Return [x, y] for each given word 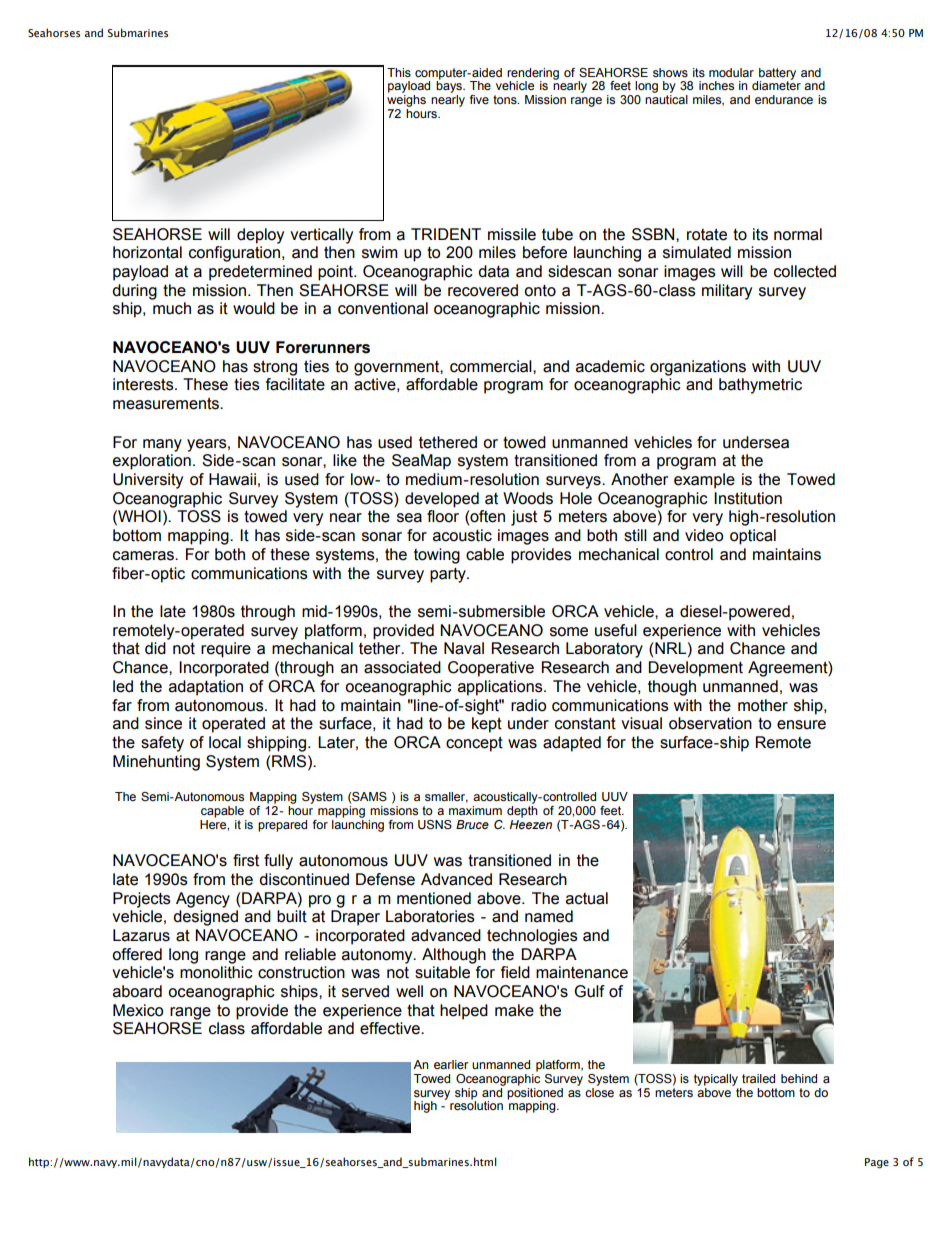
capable [222, 812]
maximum [475, 810]
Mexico [138, 1010]
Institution [748, 498]
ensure [801, 725]
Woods [528, 498]
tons [506, 99]
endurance [784, 99]
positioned [535, 1093]
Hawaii [232, 479]
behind [799, 1078]
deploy [260, 236]
